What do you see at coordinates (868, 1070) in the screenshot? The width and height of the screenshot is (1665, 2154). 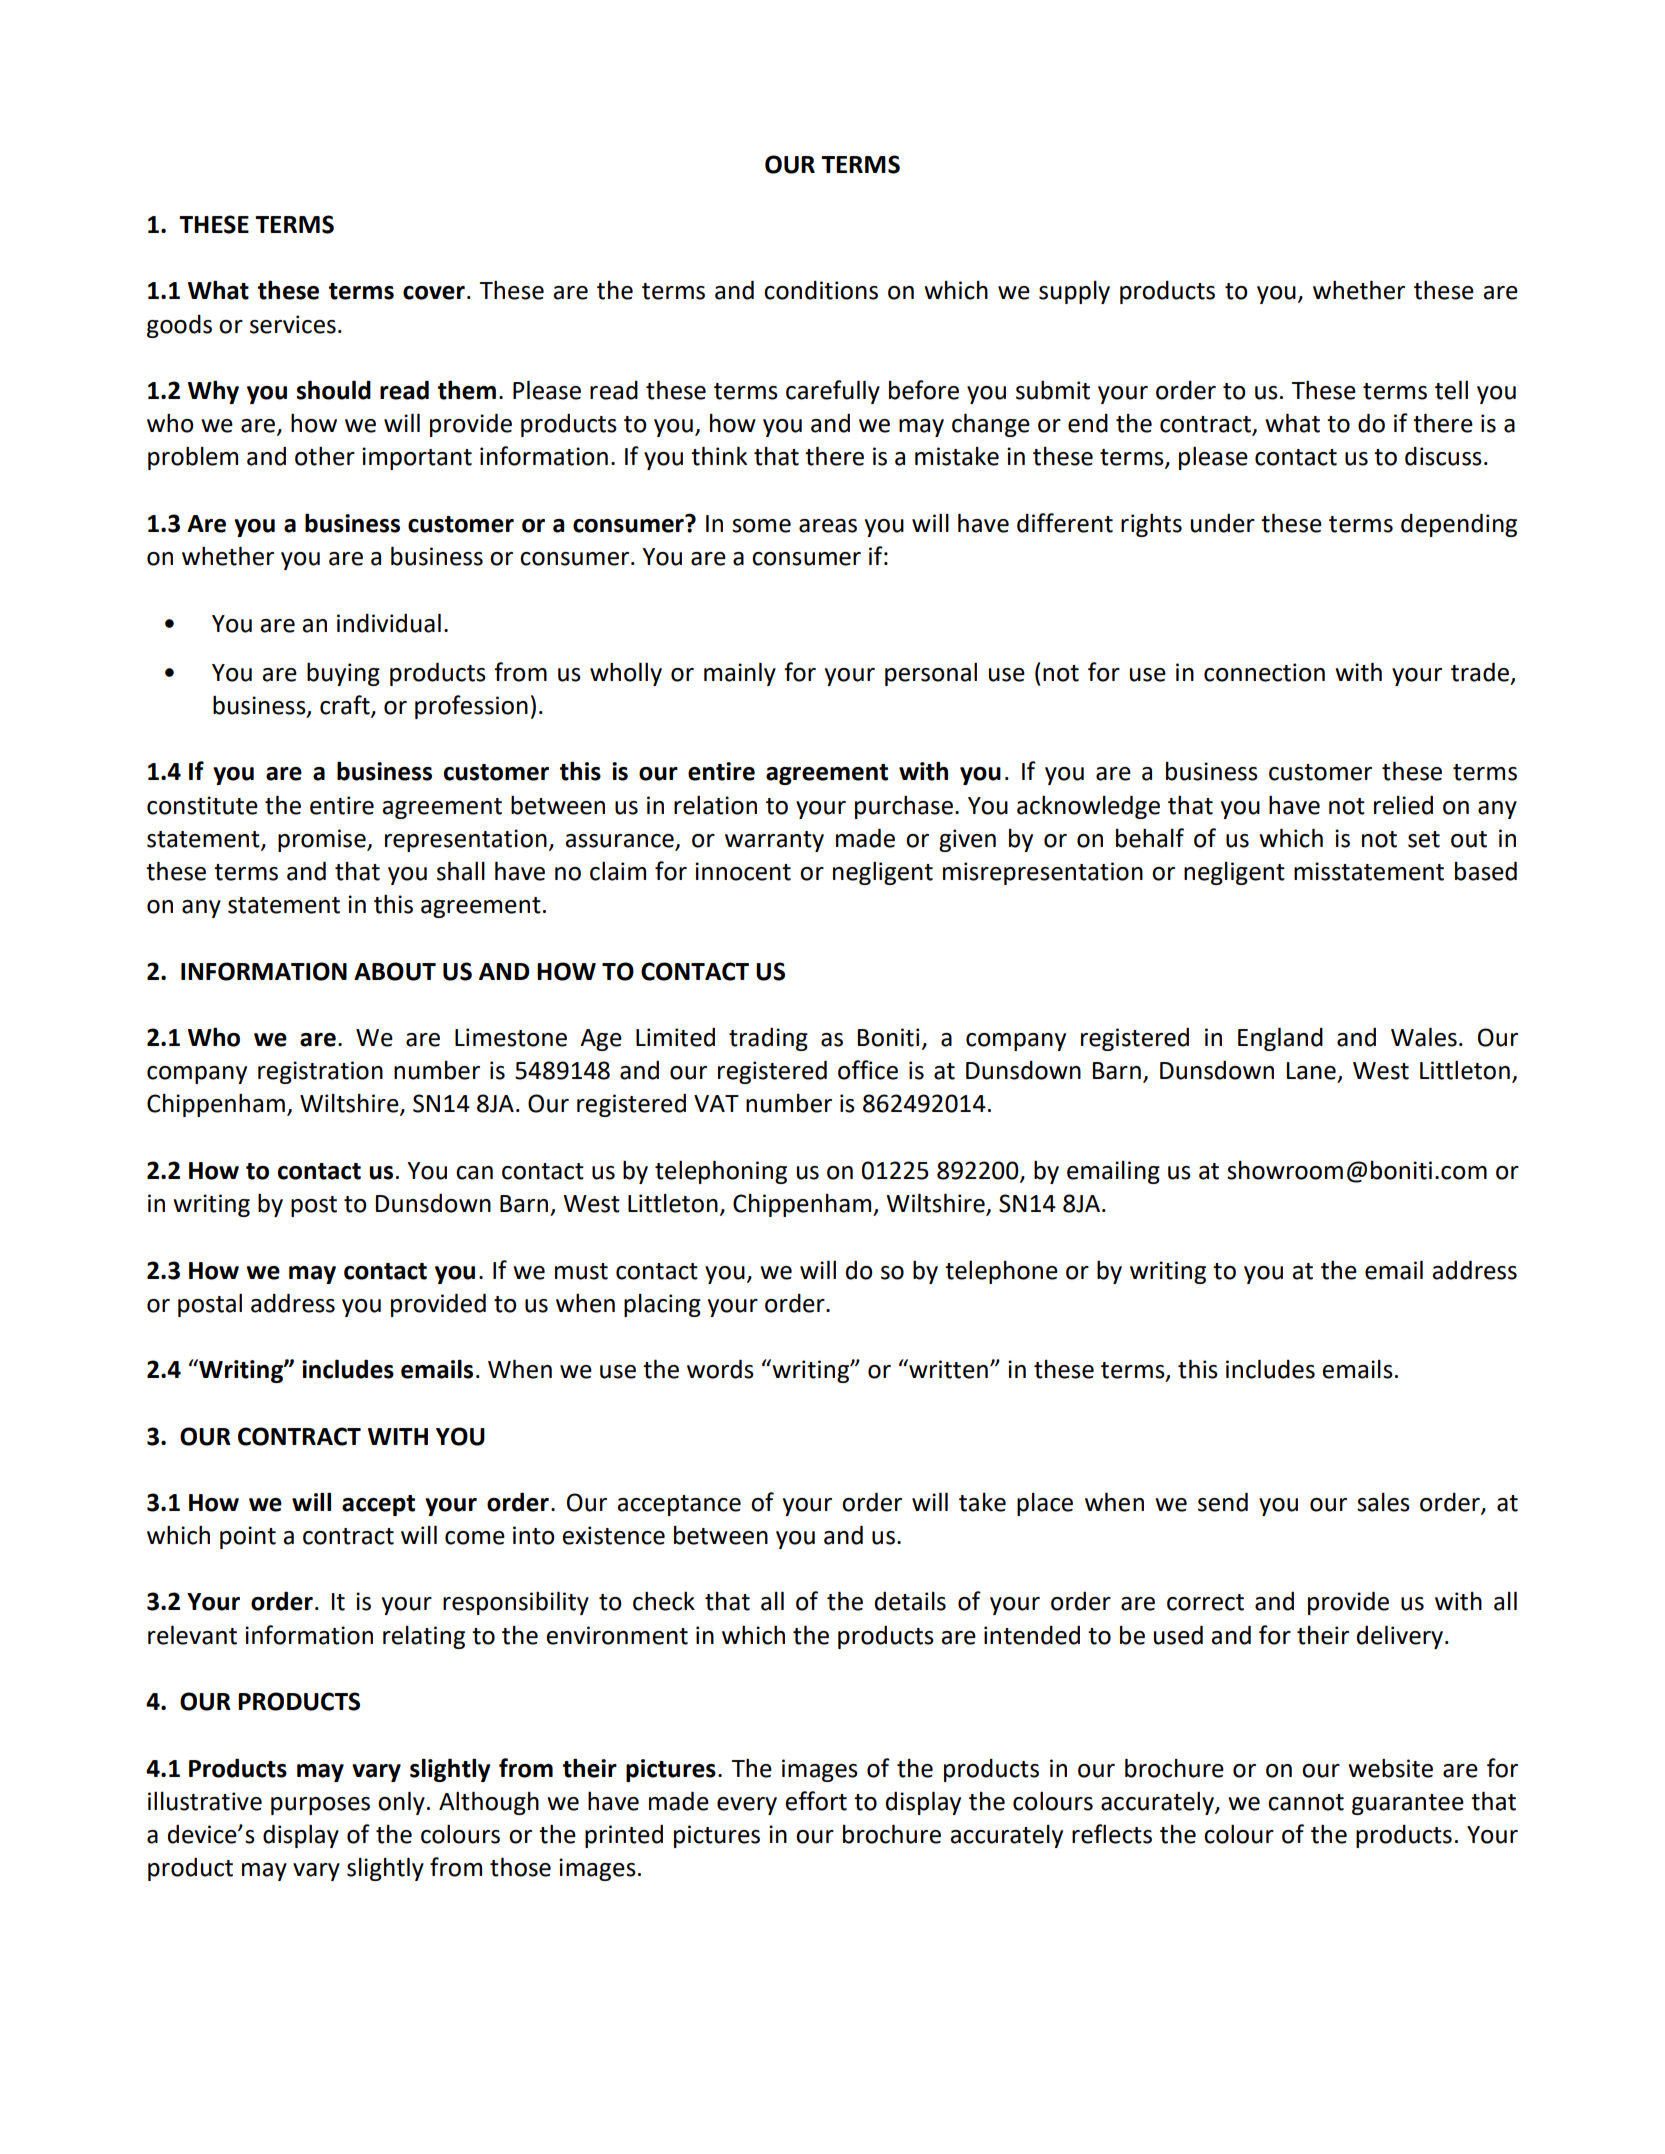 I see `office` at bounding box center [868, 1070].
